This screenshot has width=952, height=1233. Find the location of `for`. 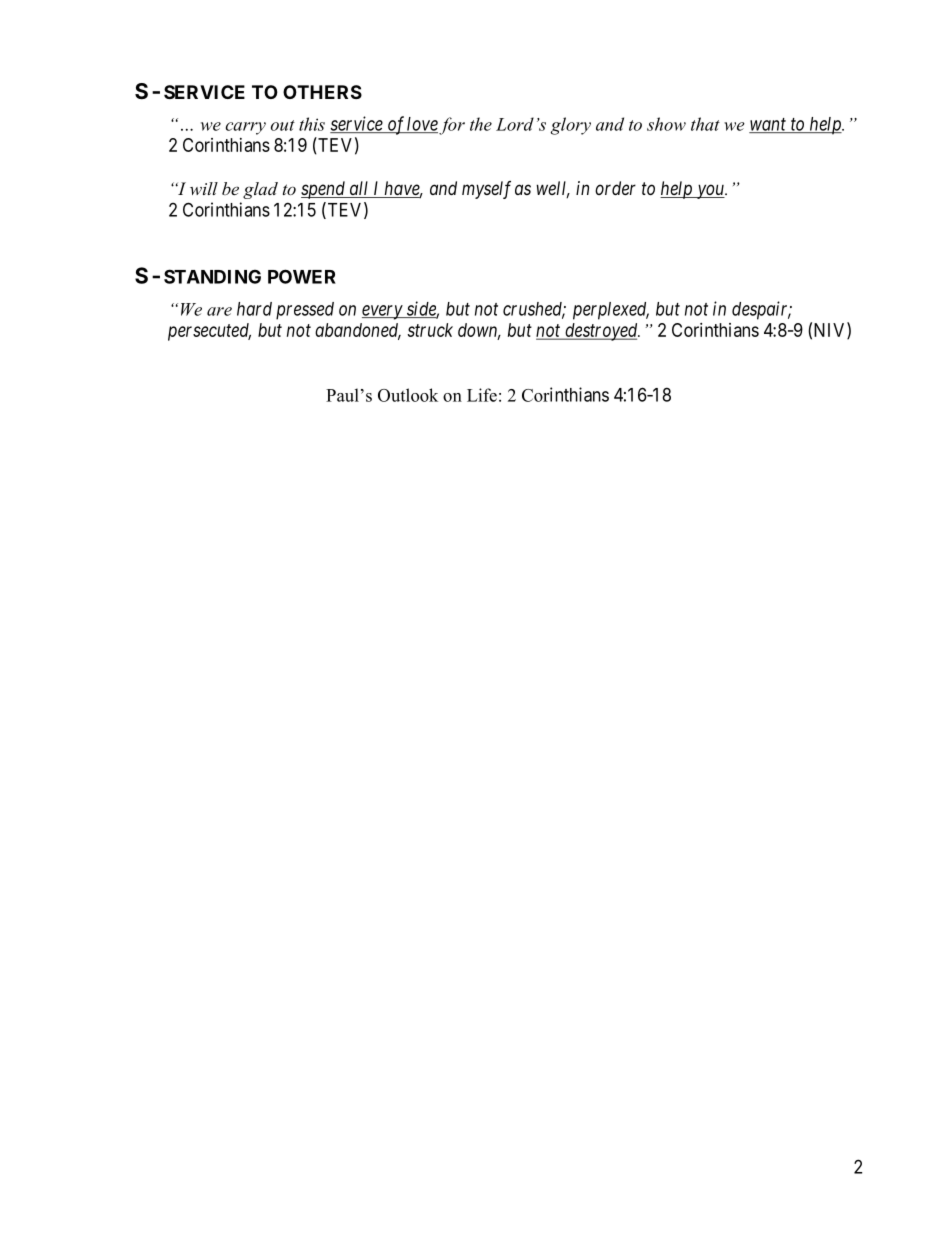

for is located at coordinates (452, 126).
